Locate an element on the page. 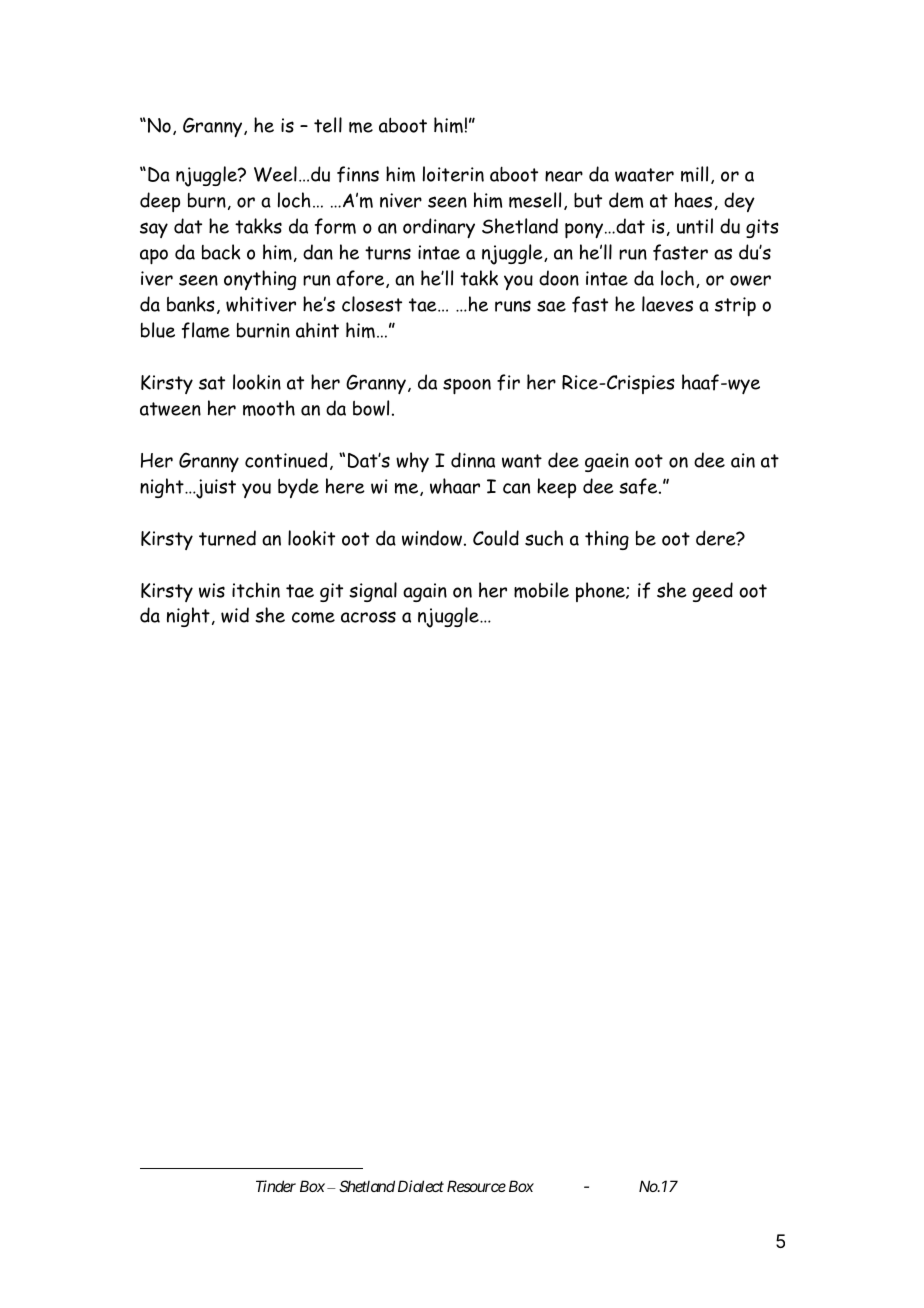  deep is located at coordinates (160, 202).
